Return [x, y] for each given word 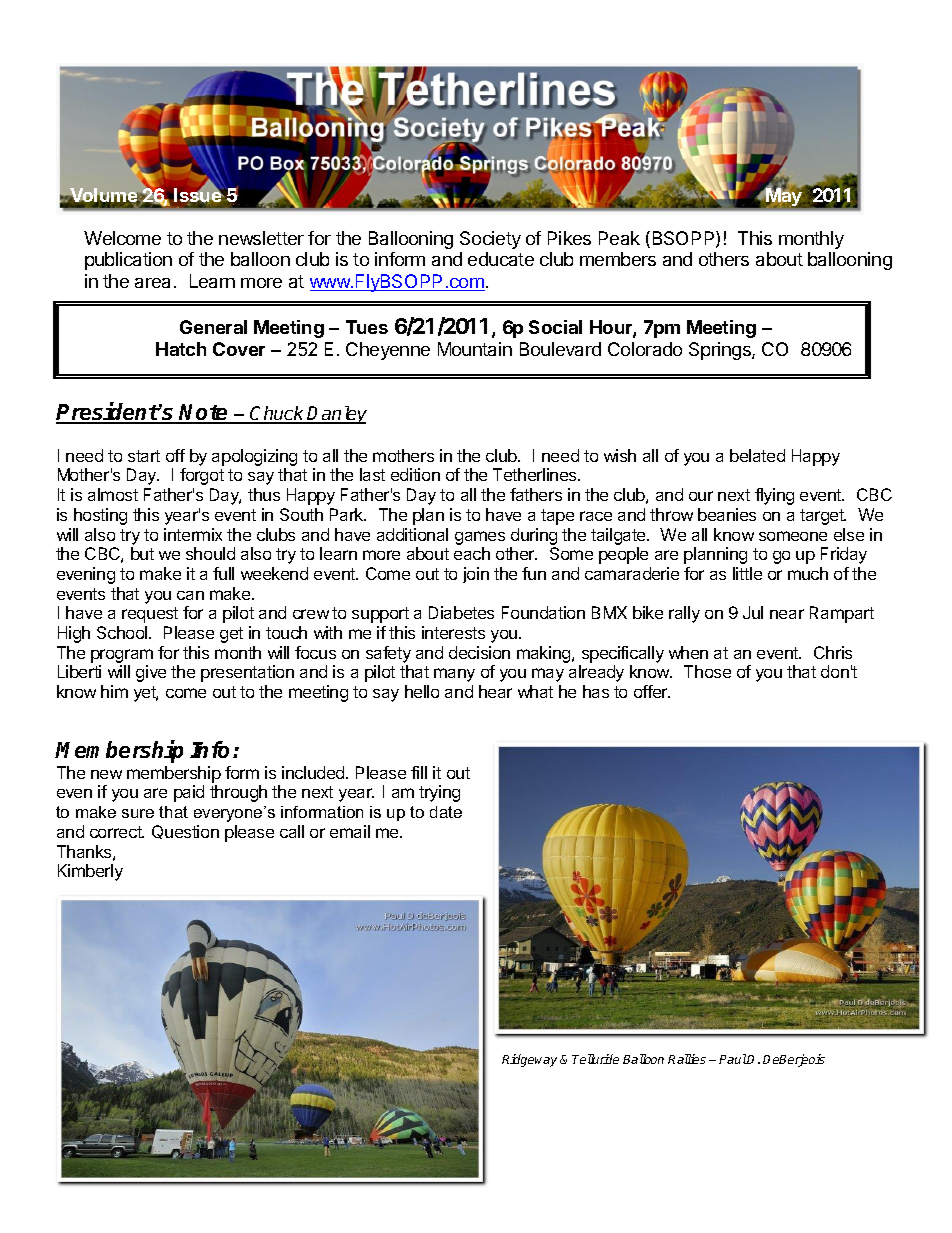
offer [652, 691]
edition [415, 474]
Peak [619, 238]
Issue [198, 195]
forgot [202, 476]
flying [774, 496]
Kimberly [90, 872]
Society [490, 240]
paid [189, 793]
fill [419, 772]
